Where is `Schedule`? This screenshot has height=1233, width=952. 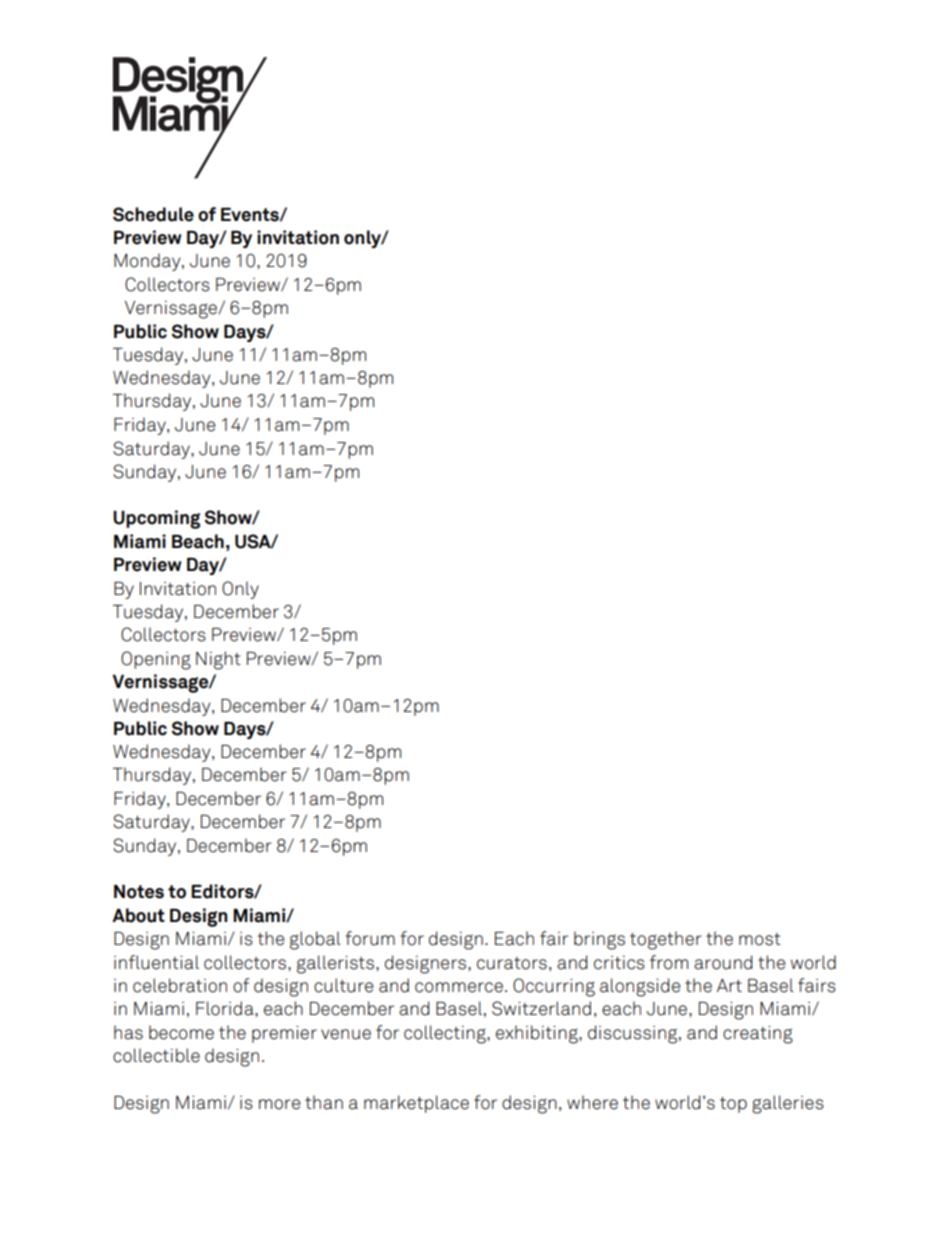 Schedule is located at coordinates (153, 214).
